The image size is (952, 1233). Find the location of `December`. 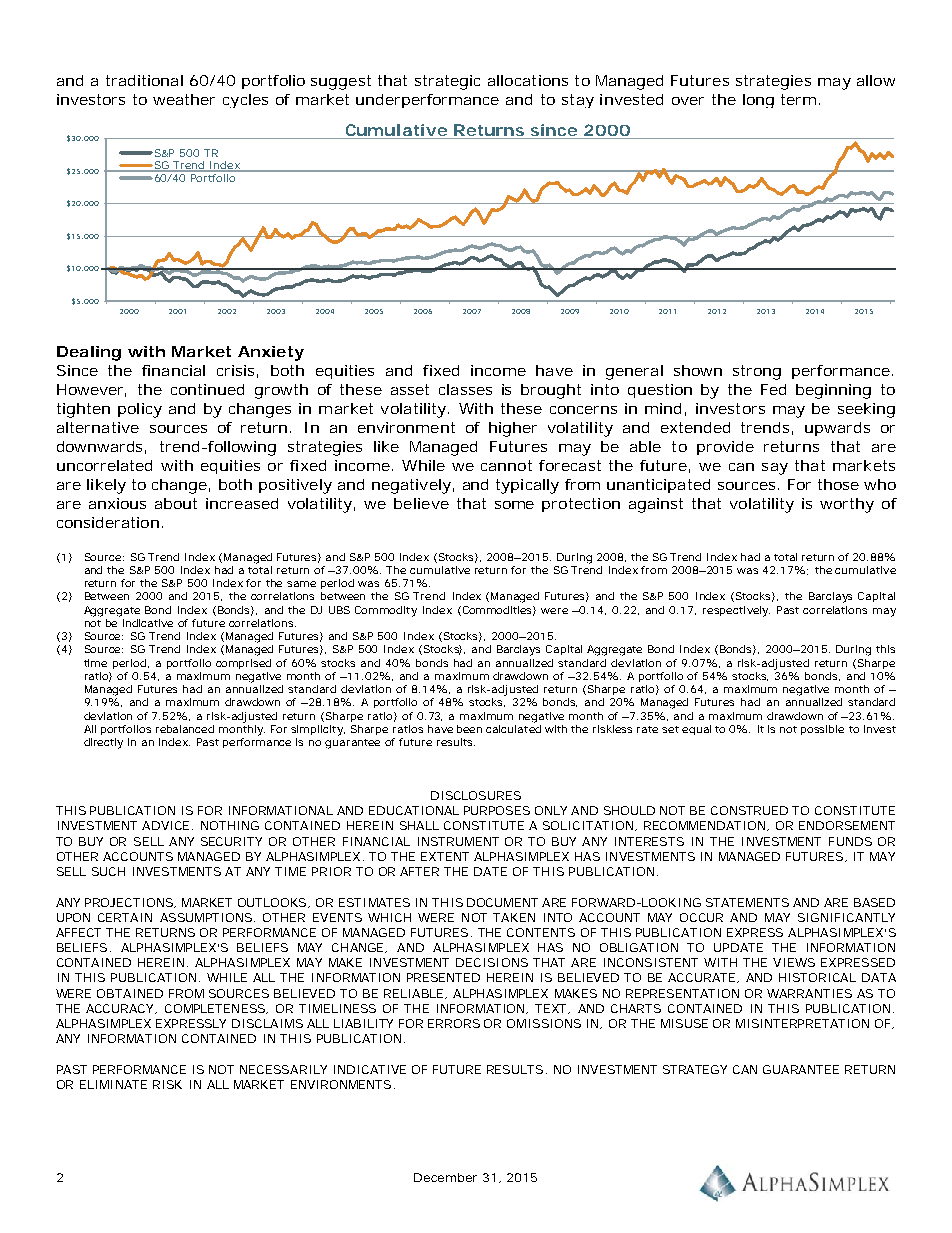

December is located at coordinates (445, 1177).
